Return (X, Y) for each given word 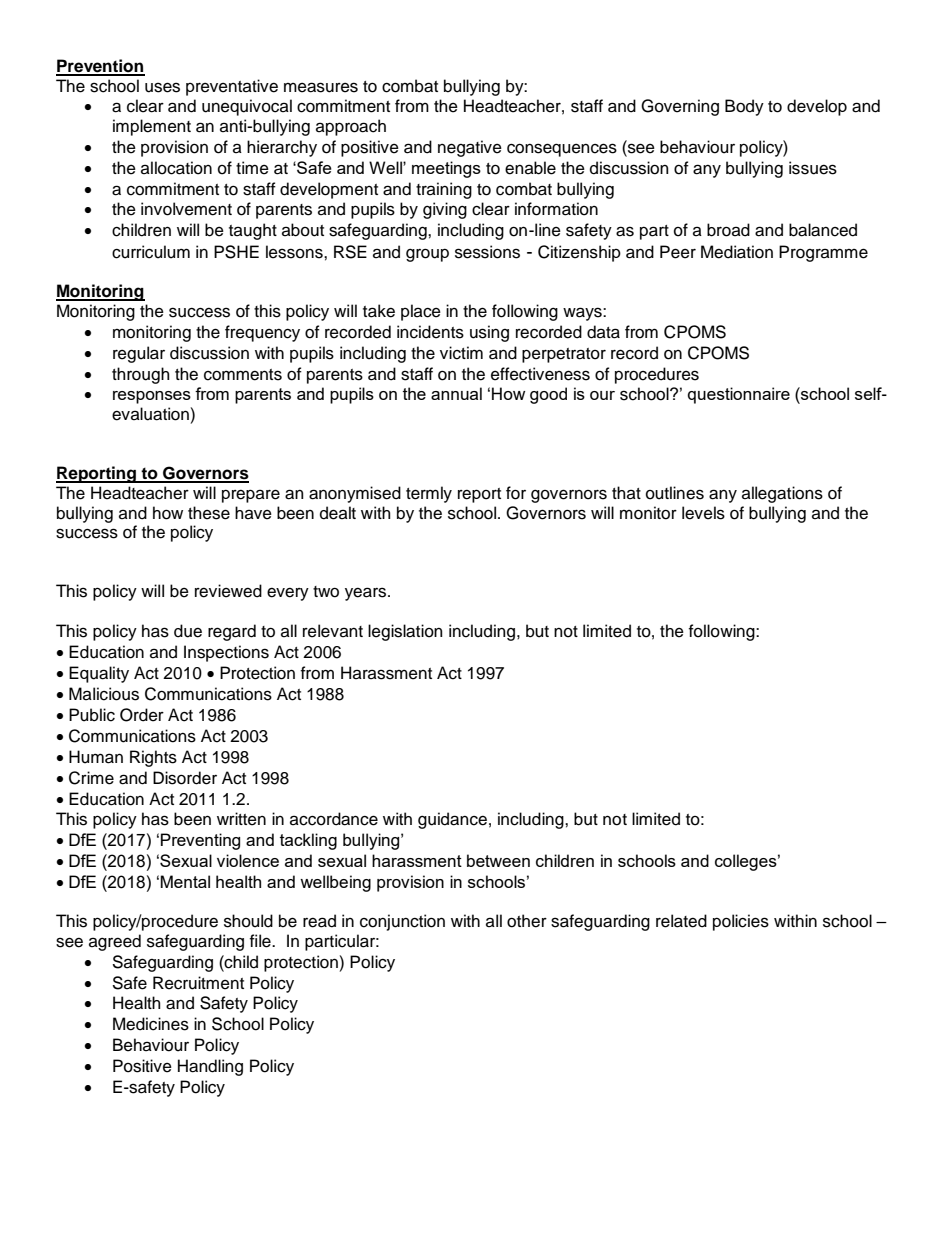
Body (744, 107)
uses (162, 87)
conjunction (402, 922)
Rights (153, 758)
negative (470, 148)
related (681, 921)
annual (456, 393)
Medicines (151, 1024)
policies (741, 922)
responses (152, 397)
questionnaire (739, 395)
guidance (452, 820)
